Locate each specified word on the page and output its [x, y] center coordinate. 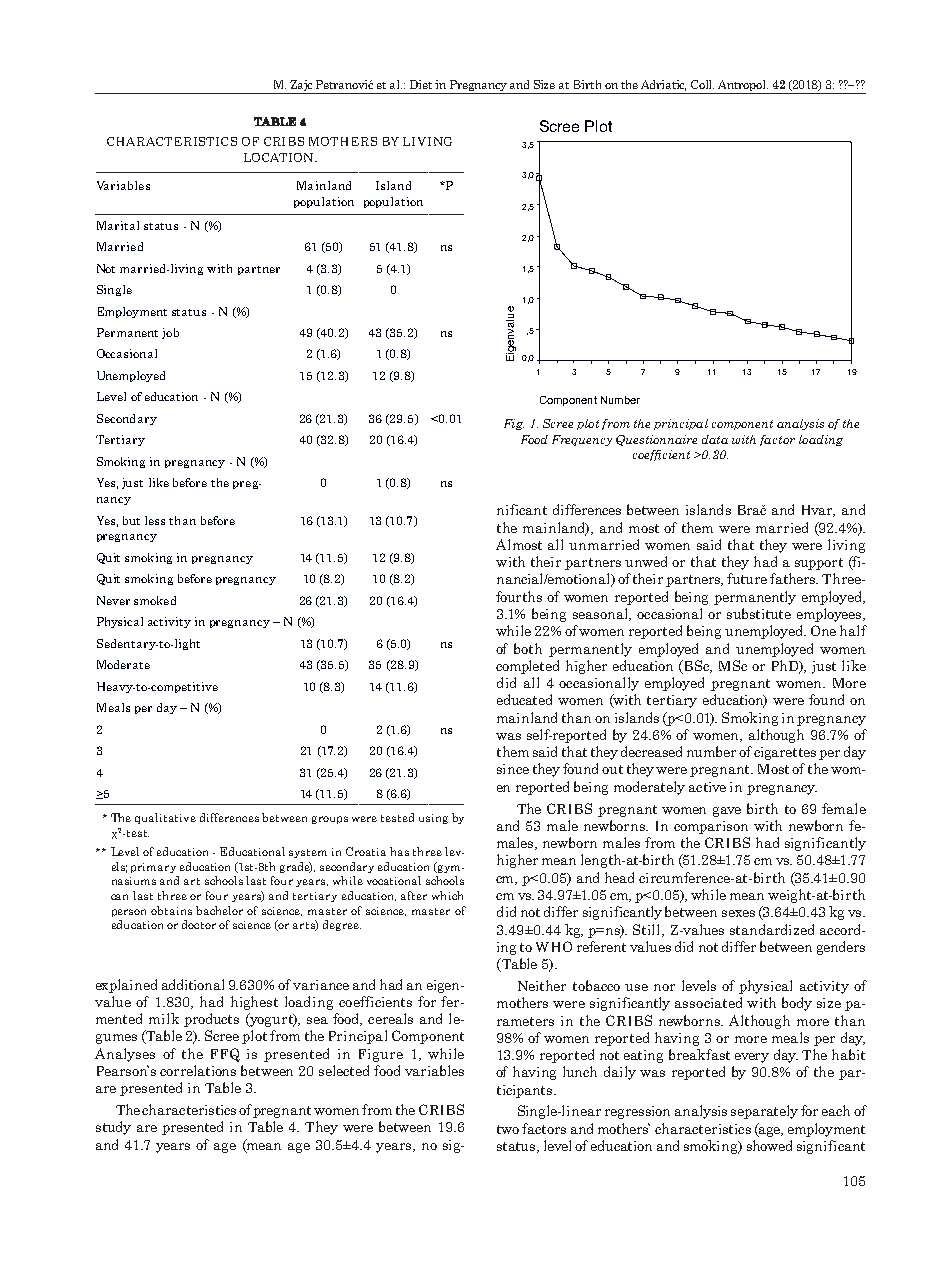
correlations [198, 1070]
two [508, 1129]
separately [764, 1112]
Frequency [582, 440]
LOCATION [280, 157]
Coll [702, 84]
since [513, 769]
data [715, 439]
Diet [421, 84]
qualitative [165, 818]
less [155, 520]
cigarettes [785, 753]
